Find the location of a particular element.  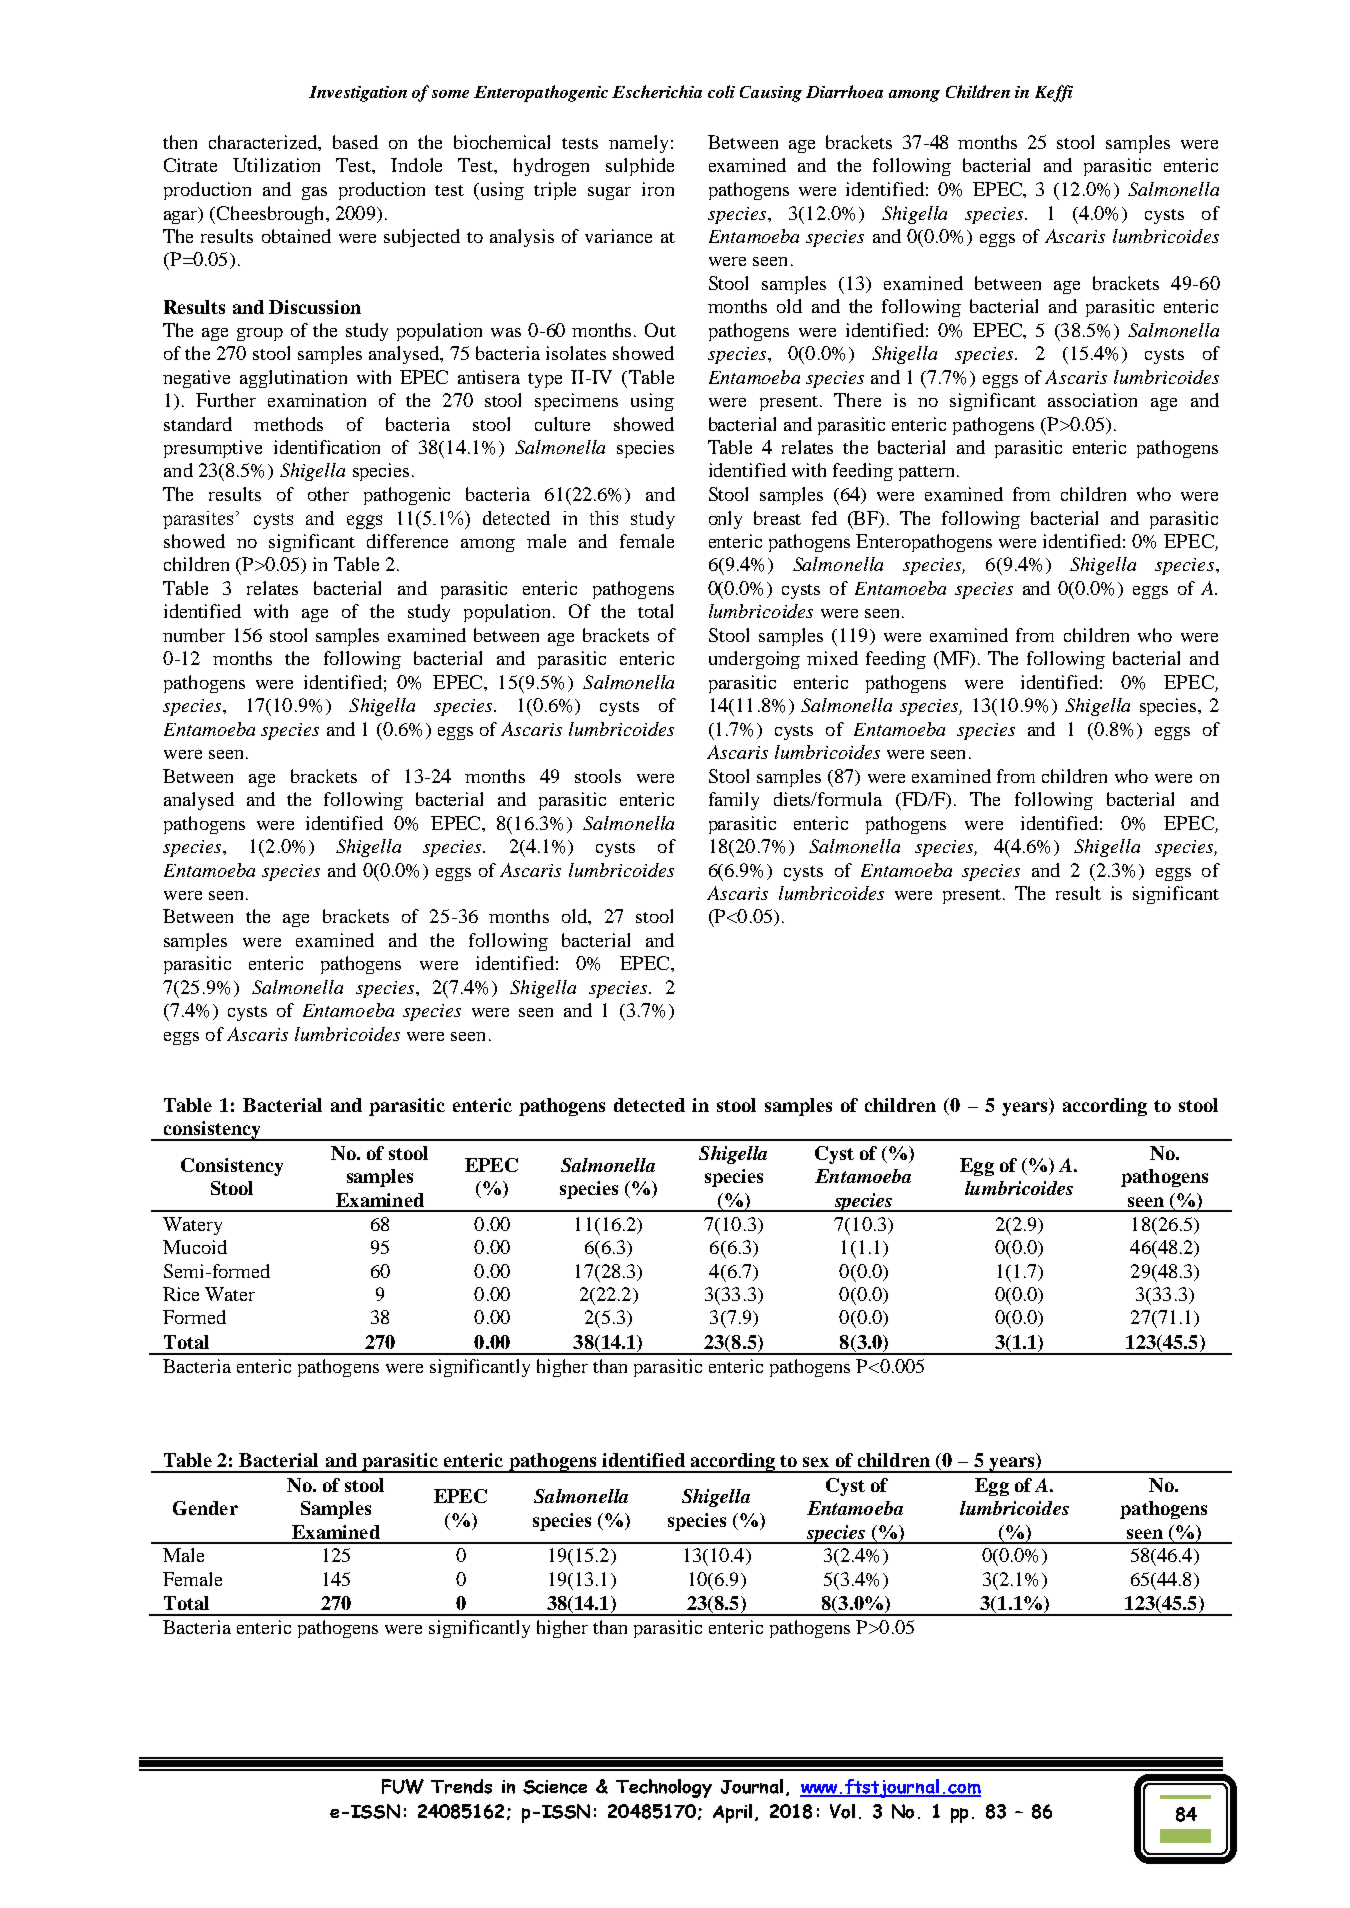

Mucoid is located at coordinates (195, 1247).
